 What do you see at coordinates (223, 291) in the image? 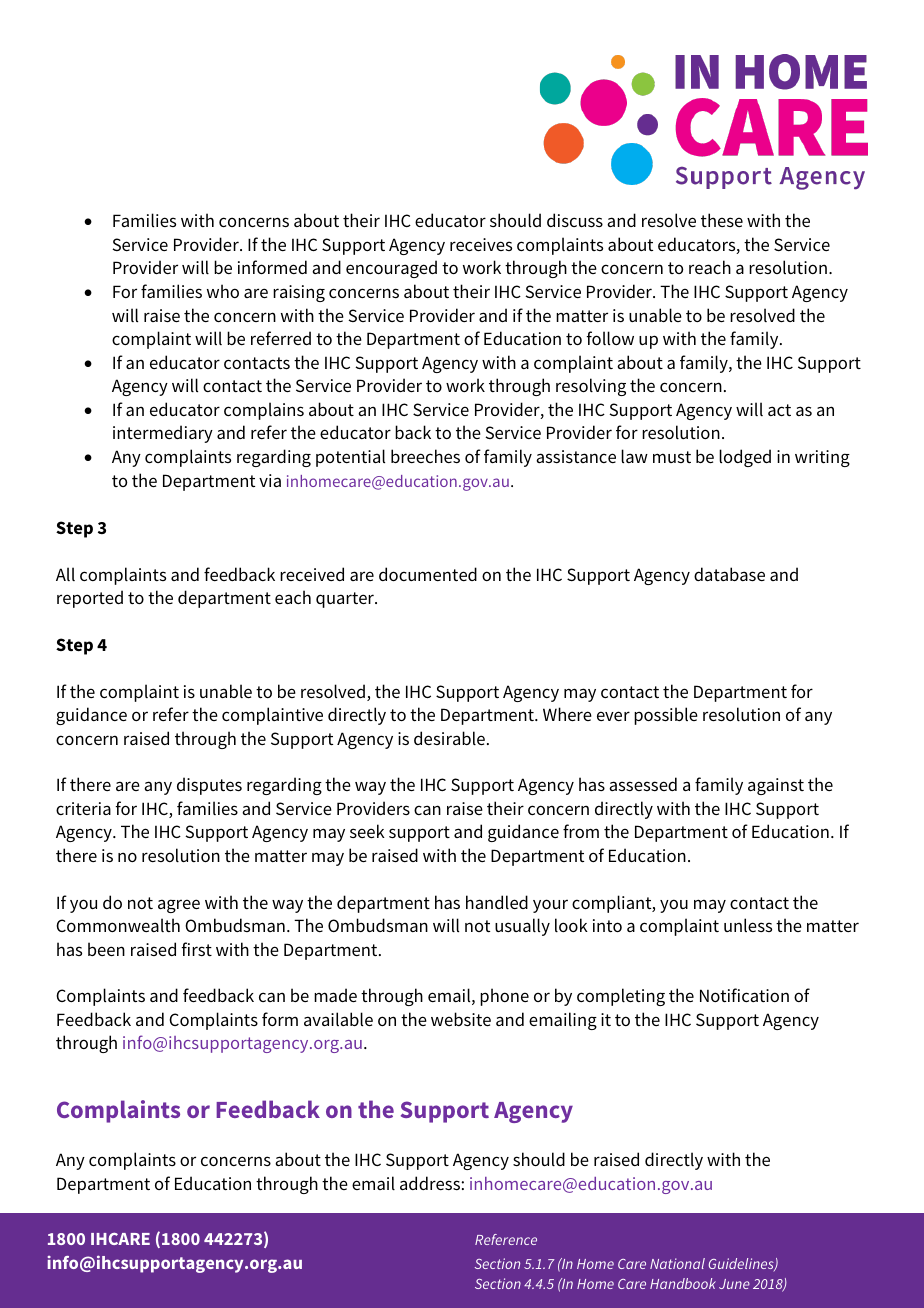
I see `who` at bounding box center [223, 291].
